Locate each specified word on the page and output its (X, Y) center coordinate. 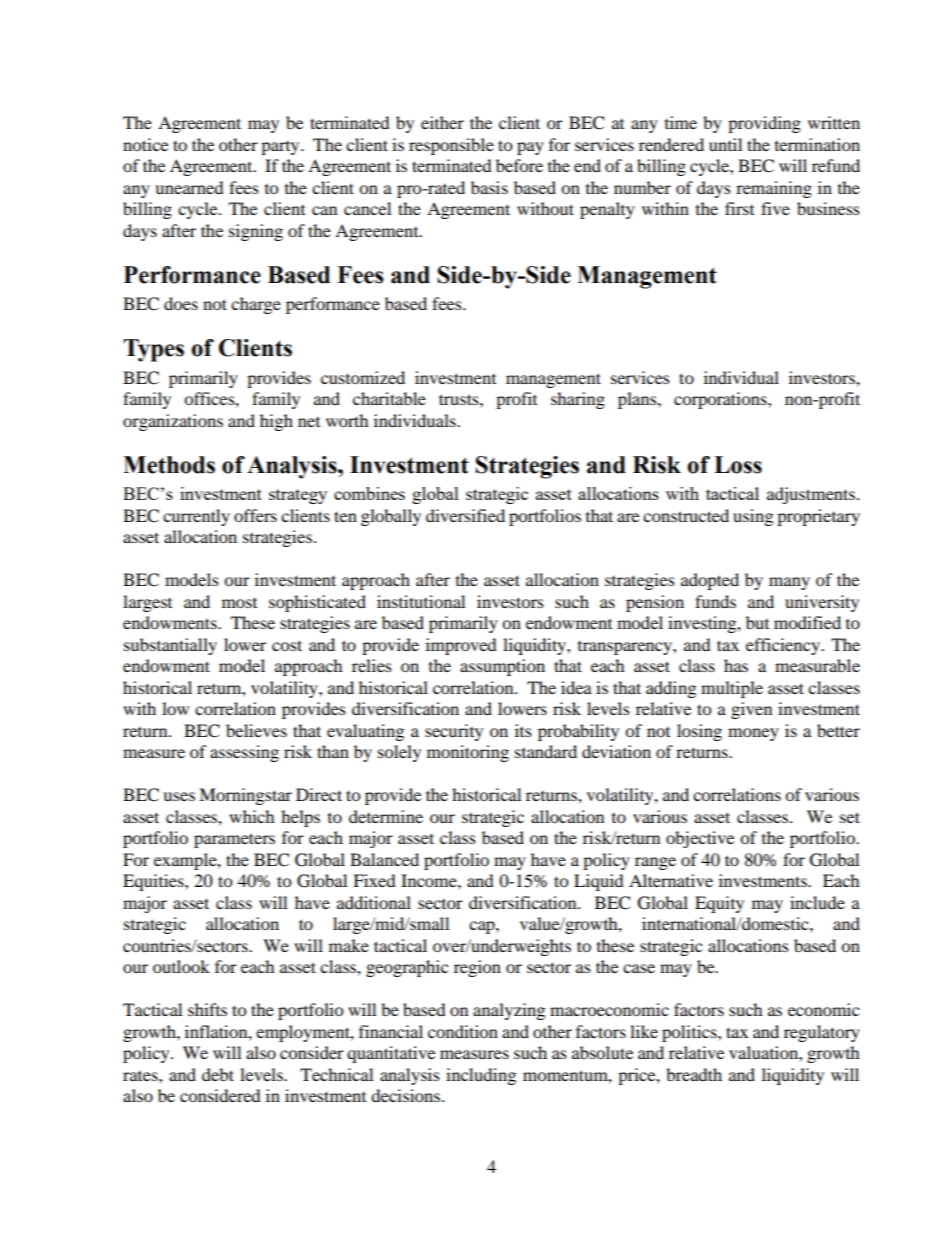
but (757, 622)
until (725, 144)
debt (218, 1074)
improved (461, 646)
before (519, 165)
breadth (694, 1074)
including (481, 1076)
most (239, 603)
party (281, 148)
